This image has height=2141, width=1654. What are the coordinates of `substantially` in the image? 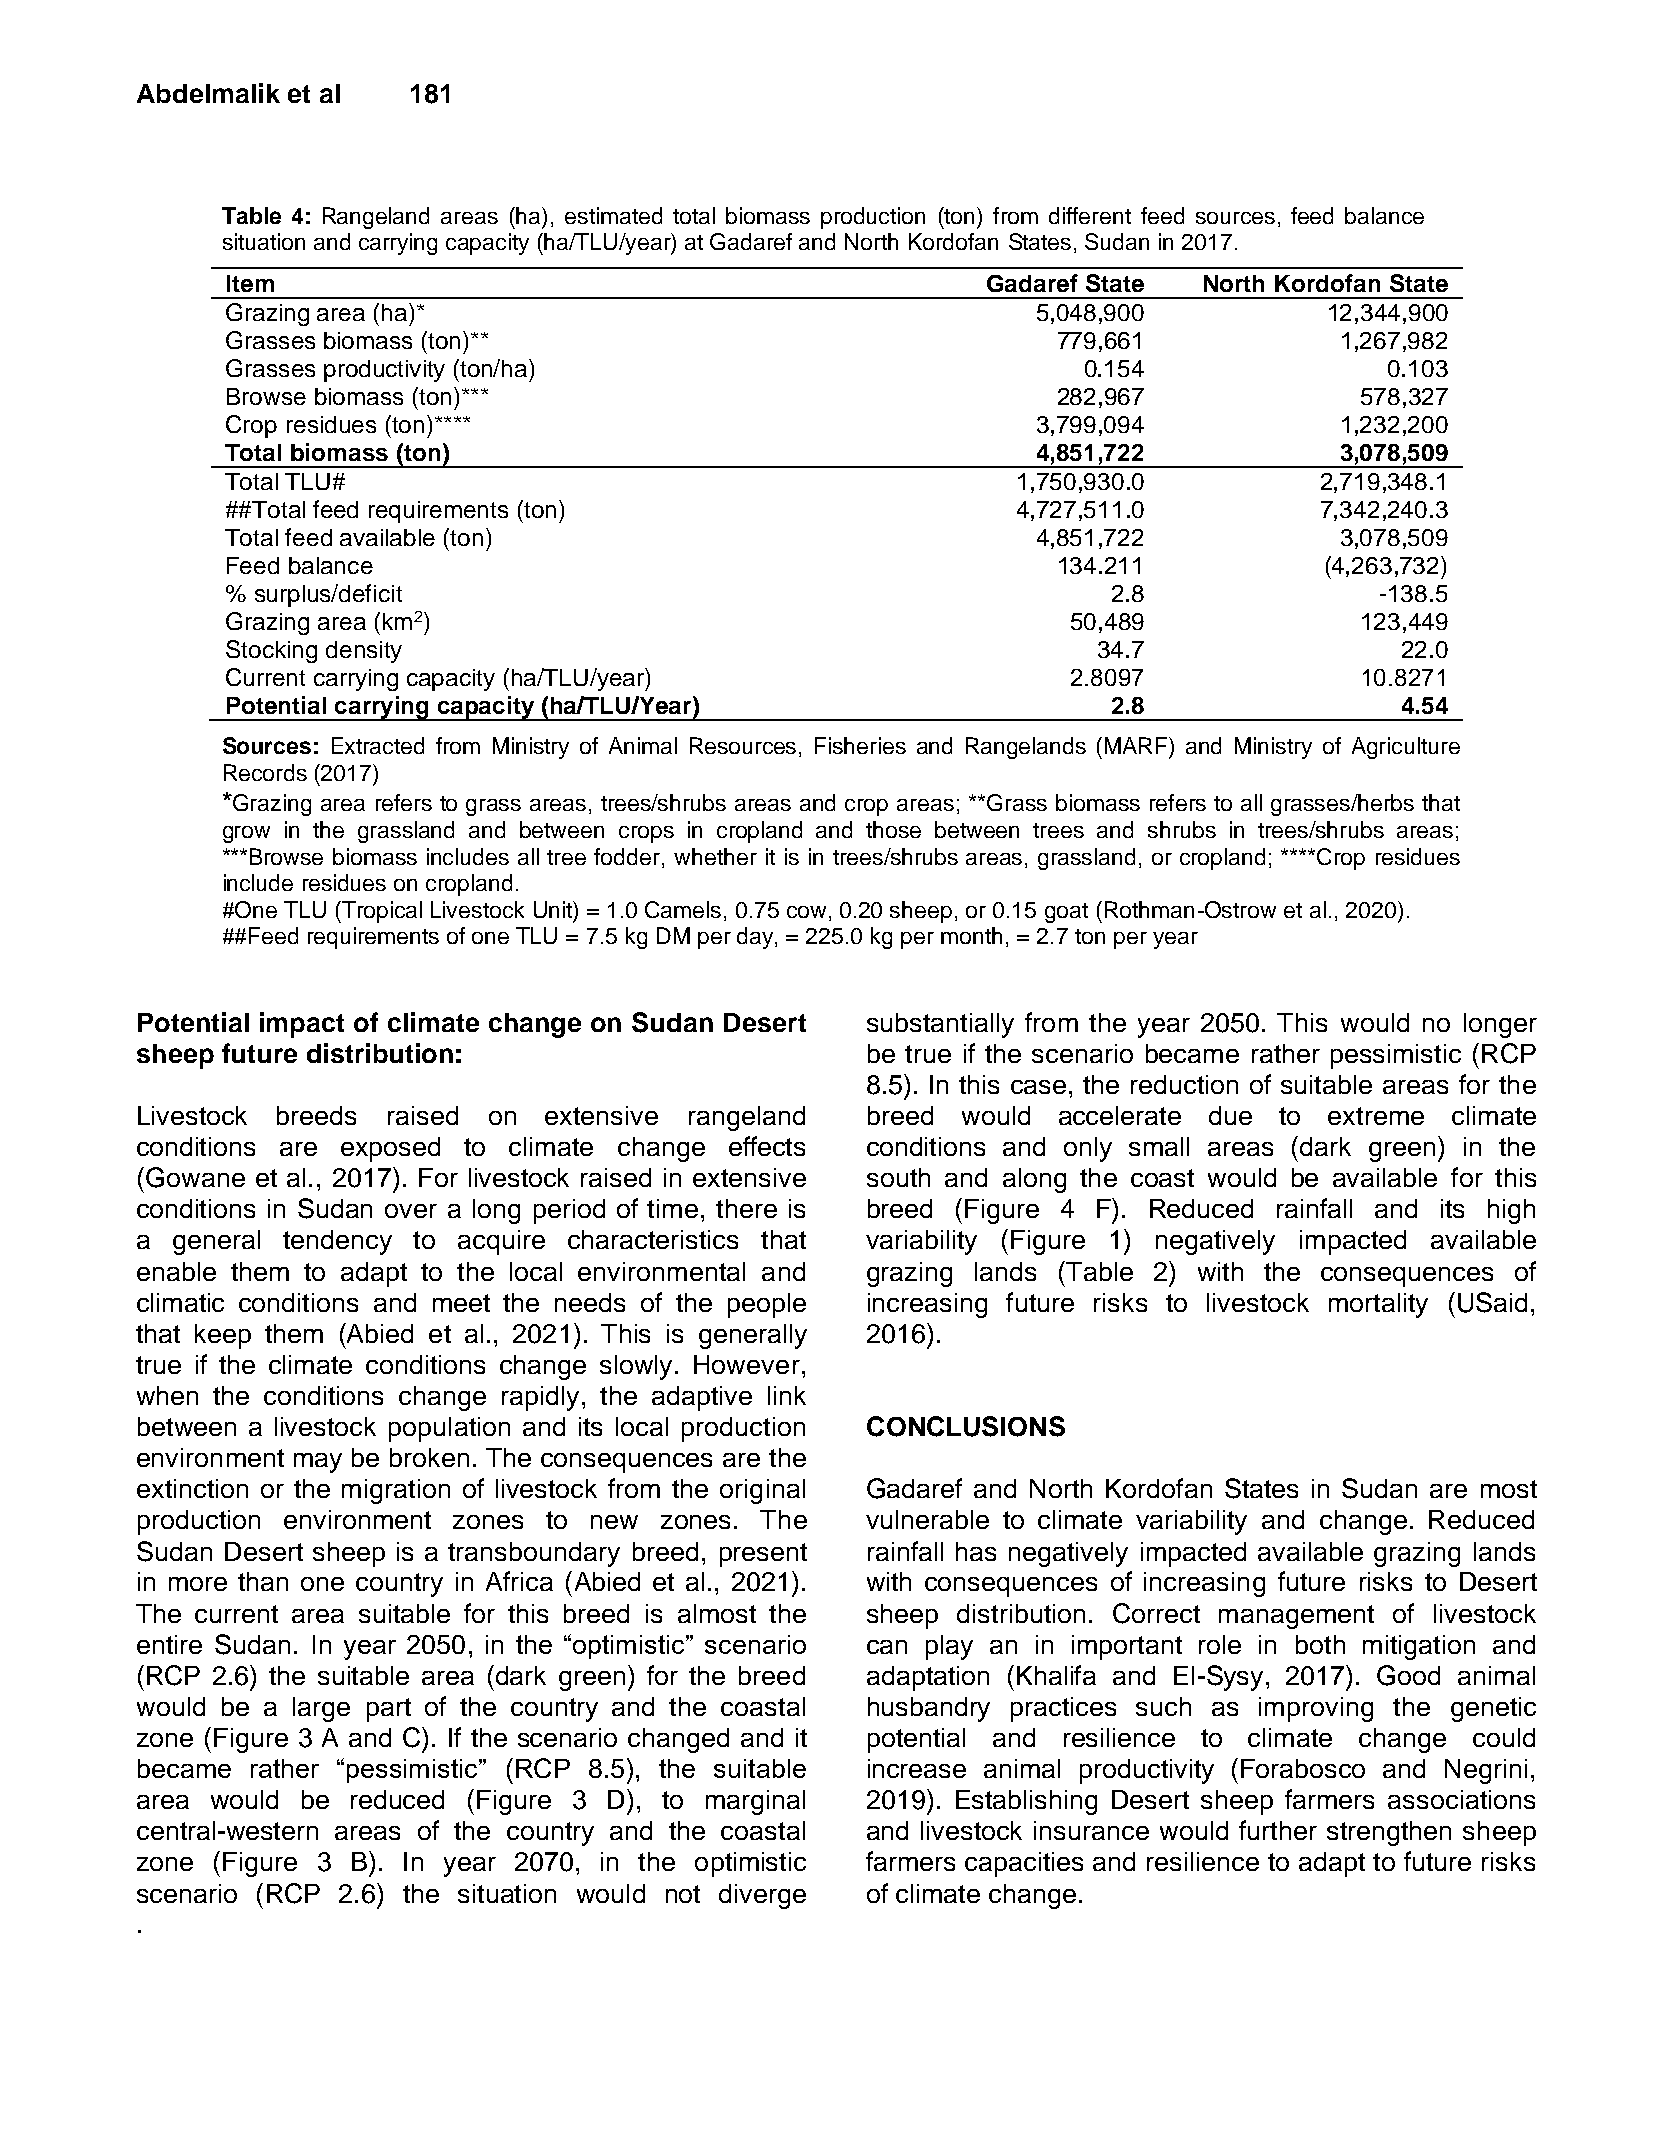 It's located at (940, 1025).
